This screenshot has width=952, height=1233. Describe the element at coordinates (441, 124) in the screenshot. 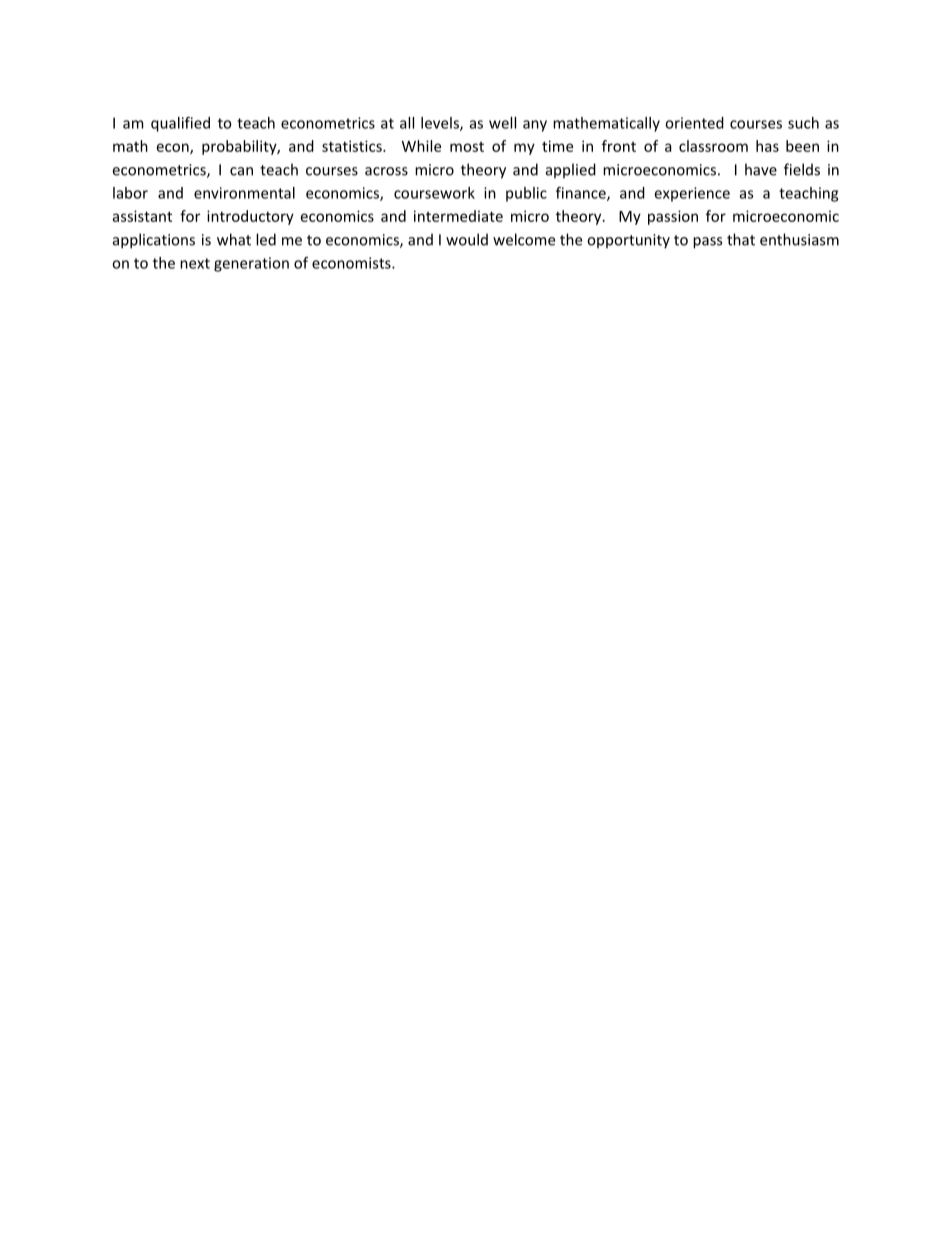

I see `levels` at that location.
